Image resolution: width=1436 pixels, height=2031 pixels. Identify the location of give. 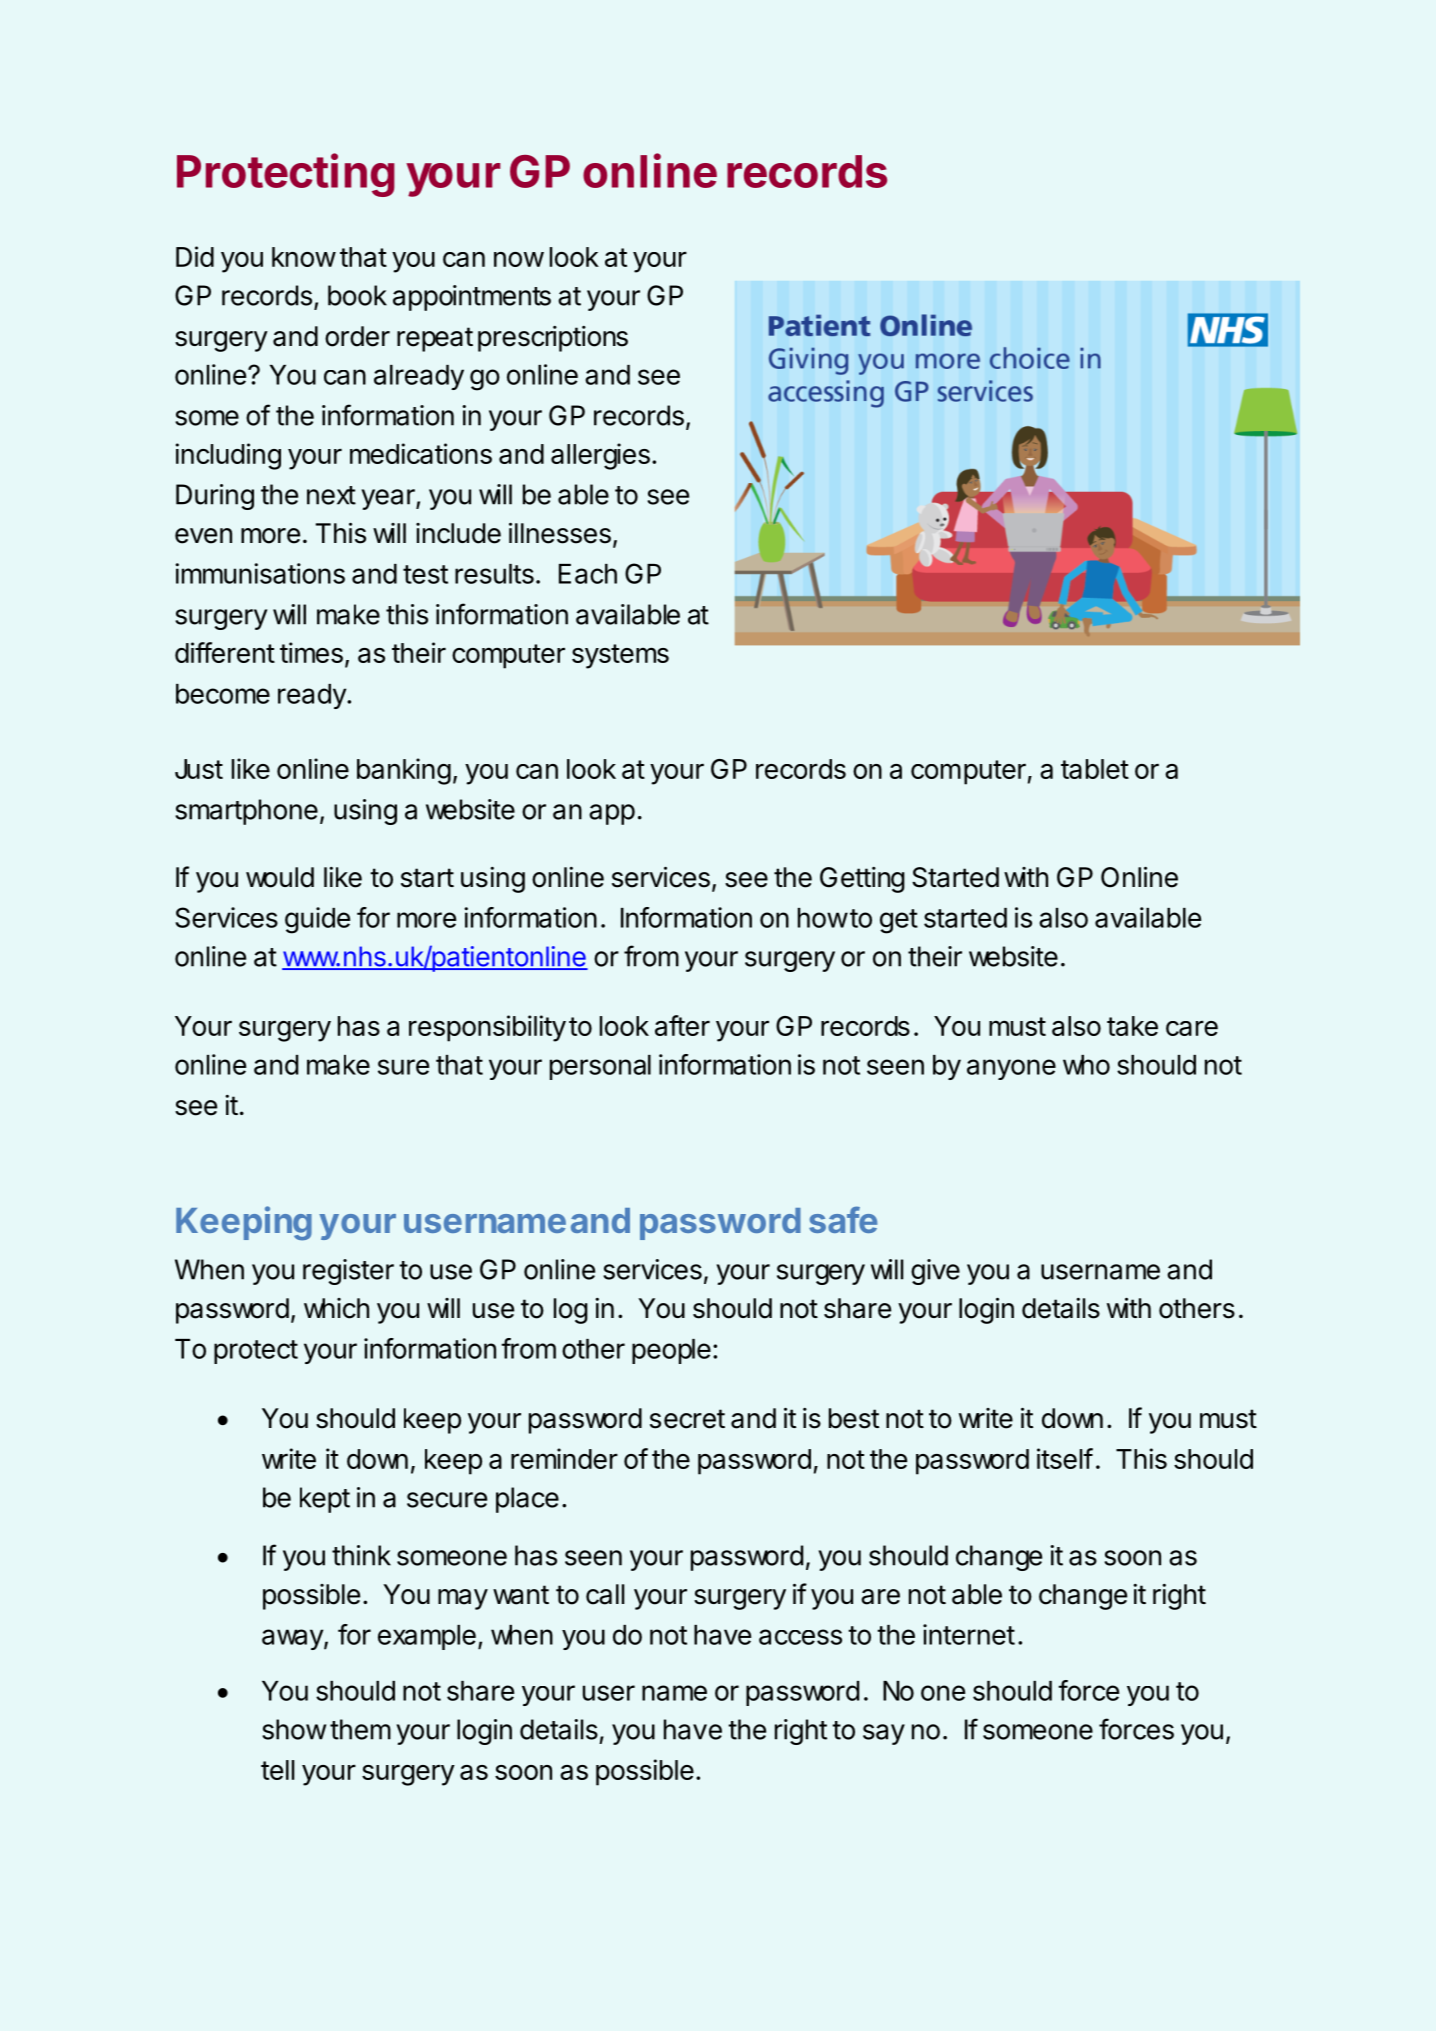
(935, 1272).
